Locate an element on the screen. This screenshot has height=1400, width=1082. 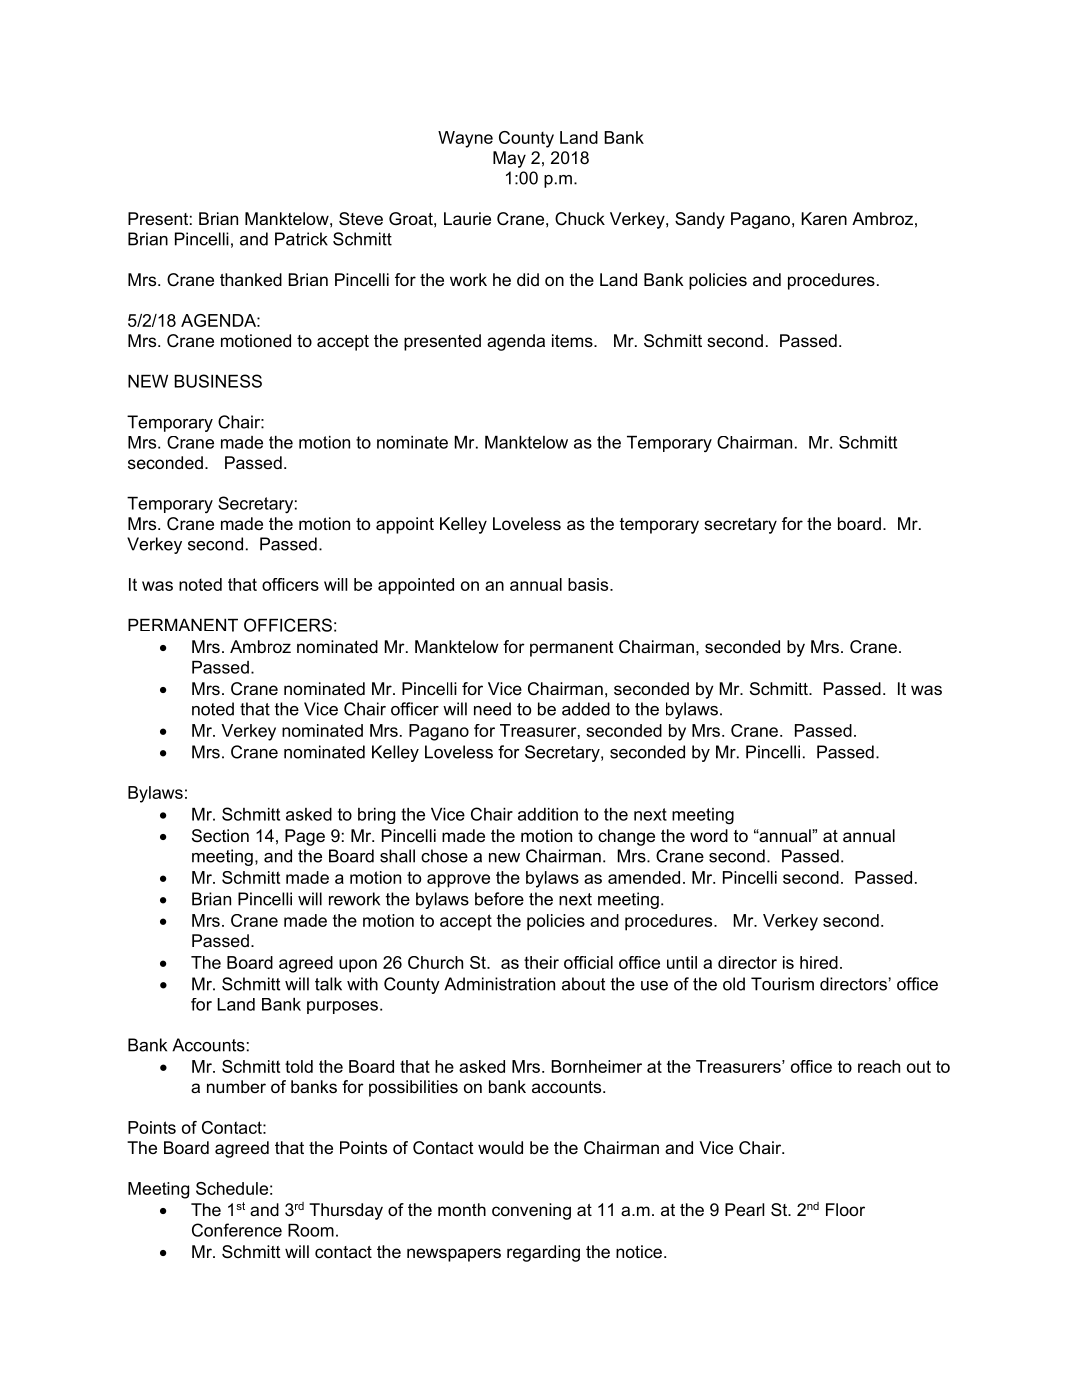
bring is located at coordinates (376, 816).
